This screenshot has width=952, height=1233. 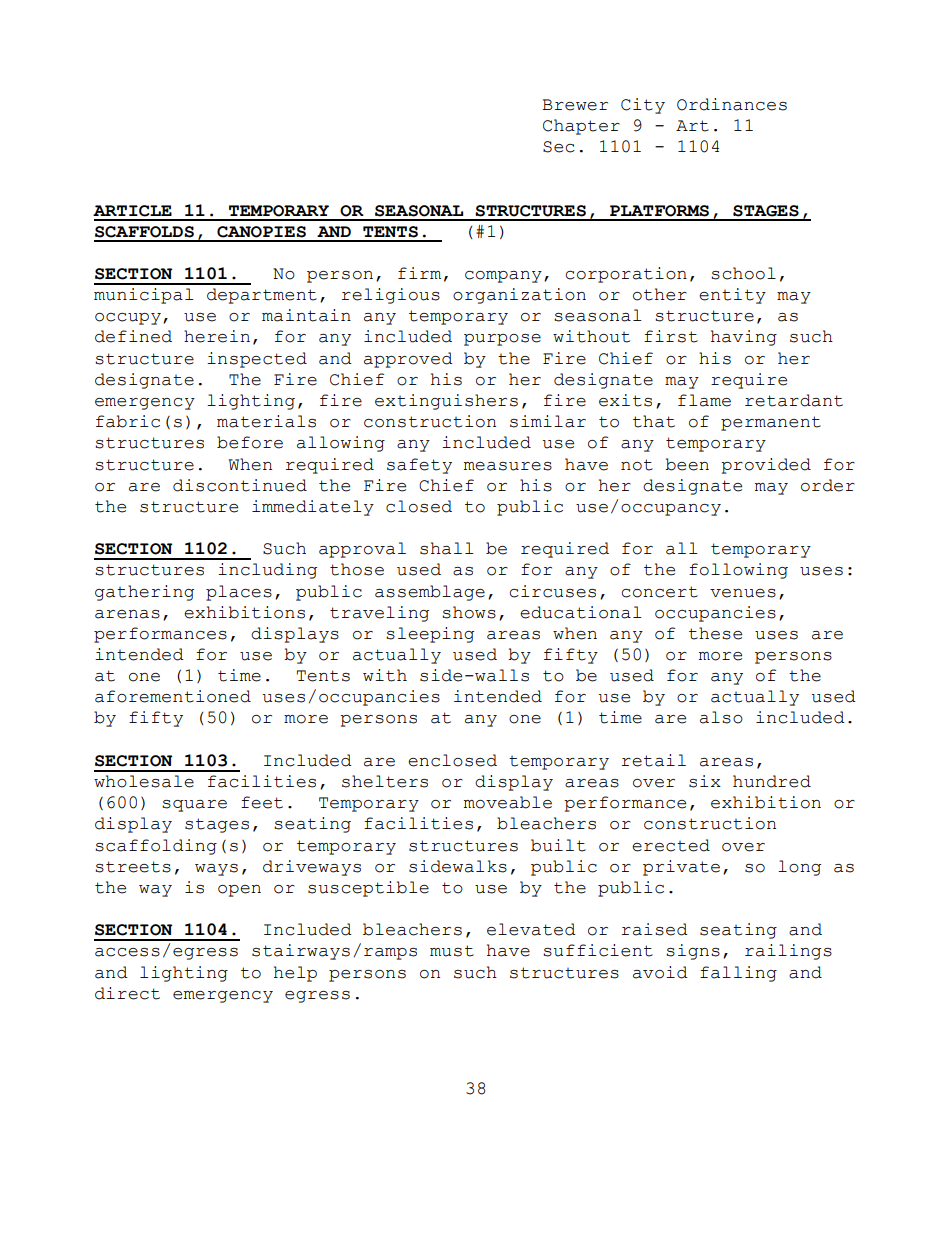 I want to click on places, so click(x=239, y=593).
